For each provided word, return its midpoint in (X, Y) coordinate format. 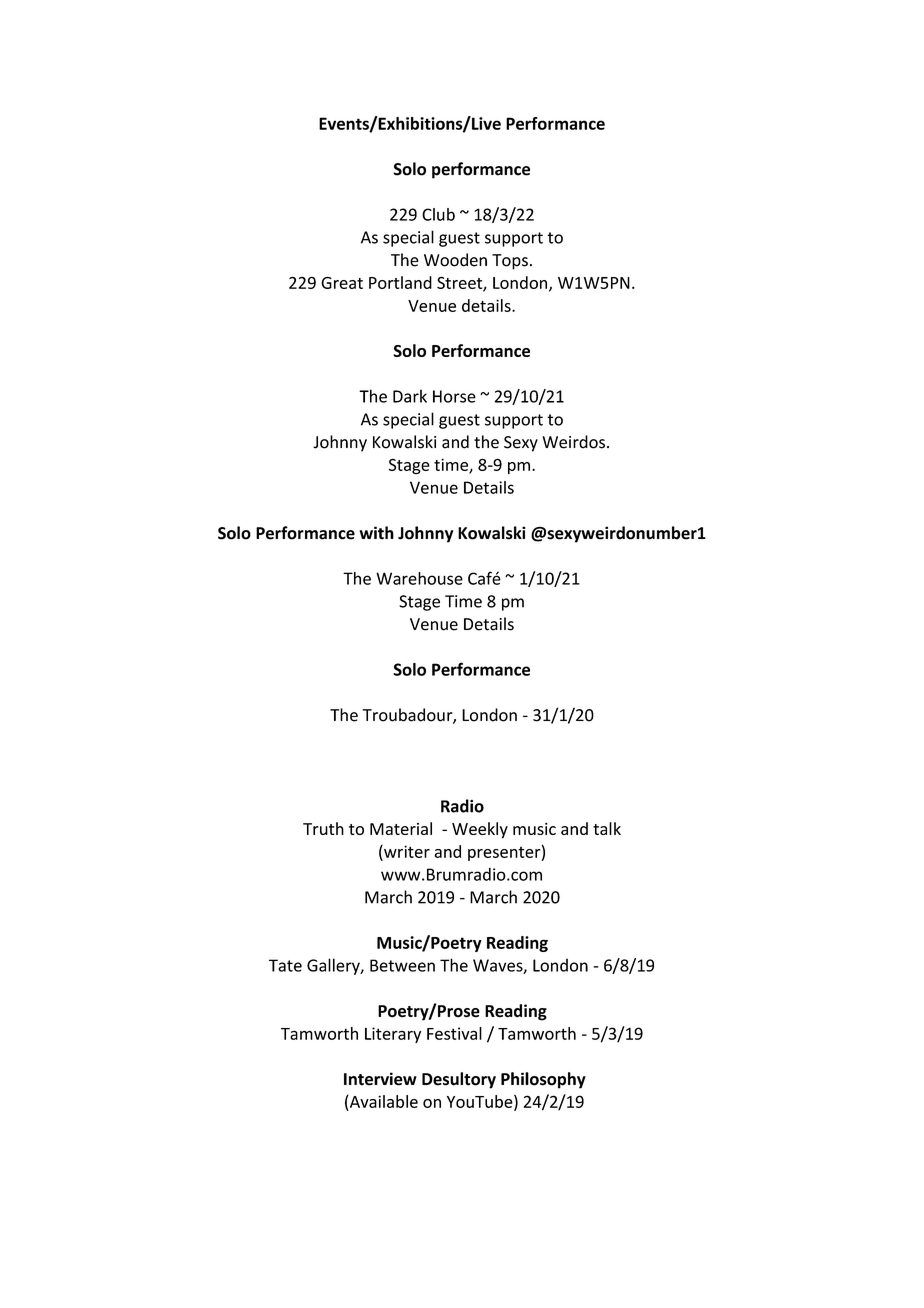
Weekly (480, 830)
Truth (323, 828)
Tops (510, 262)
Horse (454, 396)
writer (406, 851)
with (376, 533)
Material (401, 828)
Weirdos (573, 442)
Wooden (455, 260)
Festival (454, 1033)
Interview (380, 1079)
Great (342, 283)
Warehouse (419, 578)
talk (607, 828)
